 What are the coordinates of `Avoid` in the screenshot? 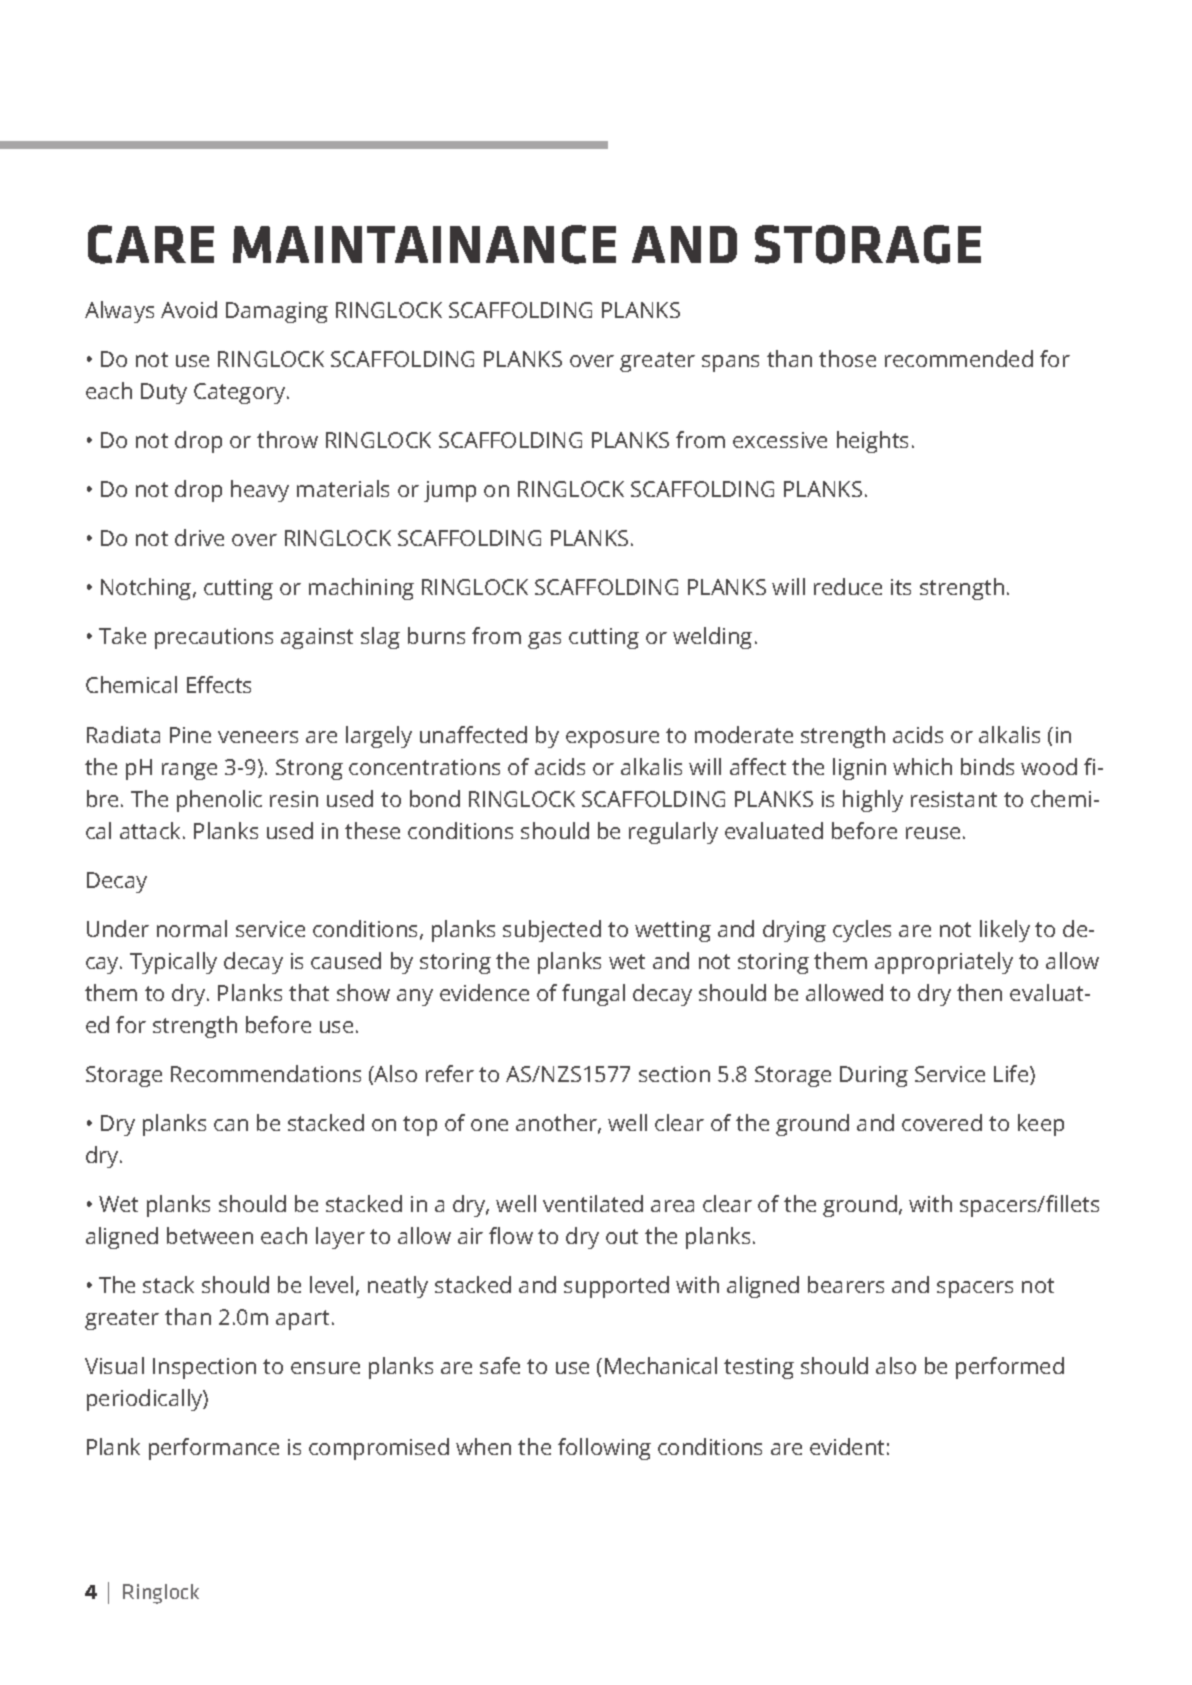 It's located at (189, 309).
